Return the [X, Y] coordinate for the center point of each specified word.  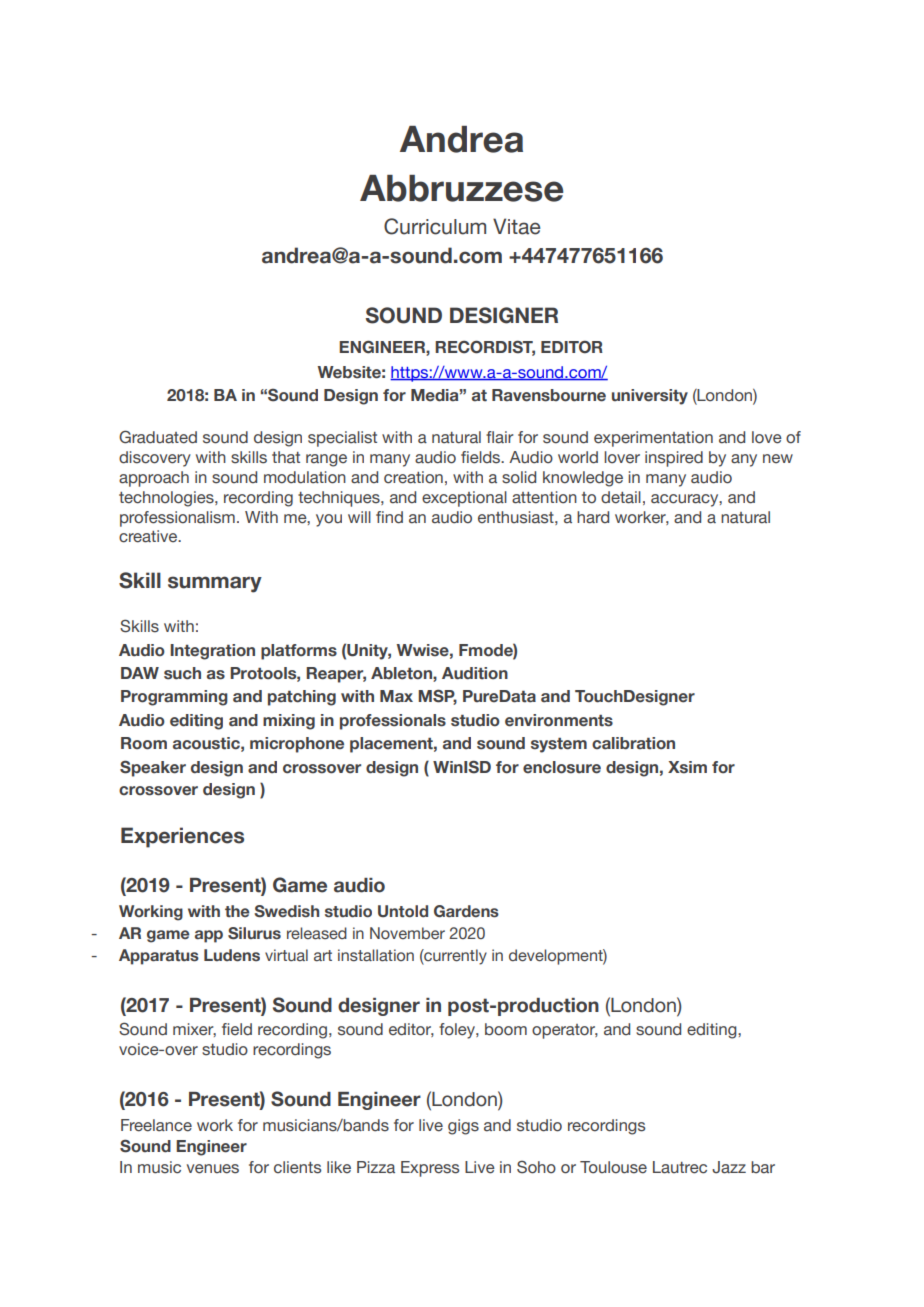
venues [213, 1169]
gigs [463, 1127]
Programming [174, 698]
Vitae [517, 226]
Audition [475, 673]
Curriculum [435, 226]
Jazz [729, 1167]
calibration [633, 743]
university [650, 397]
